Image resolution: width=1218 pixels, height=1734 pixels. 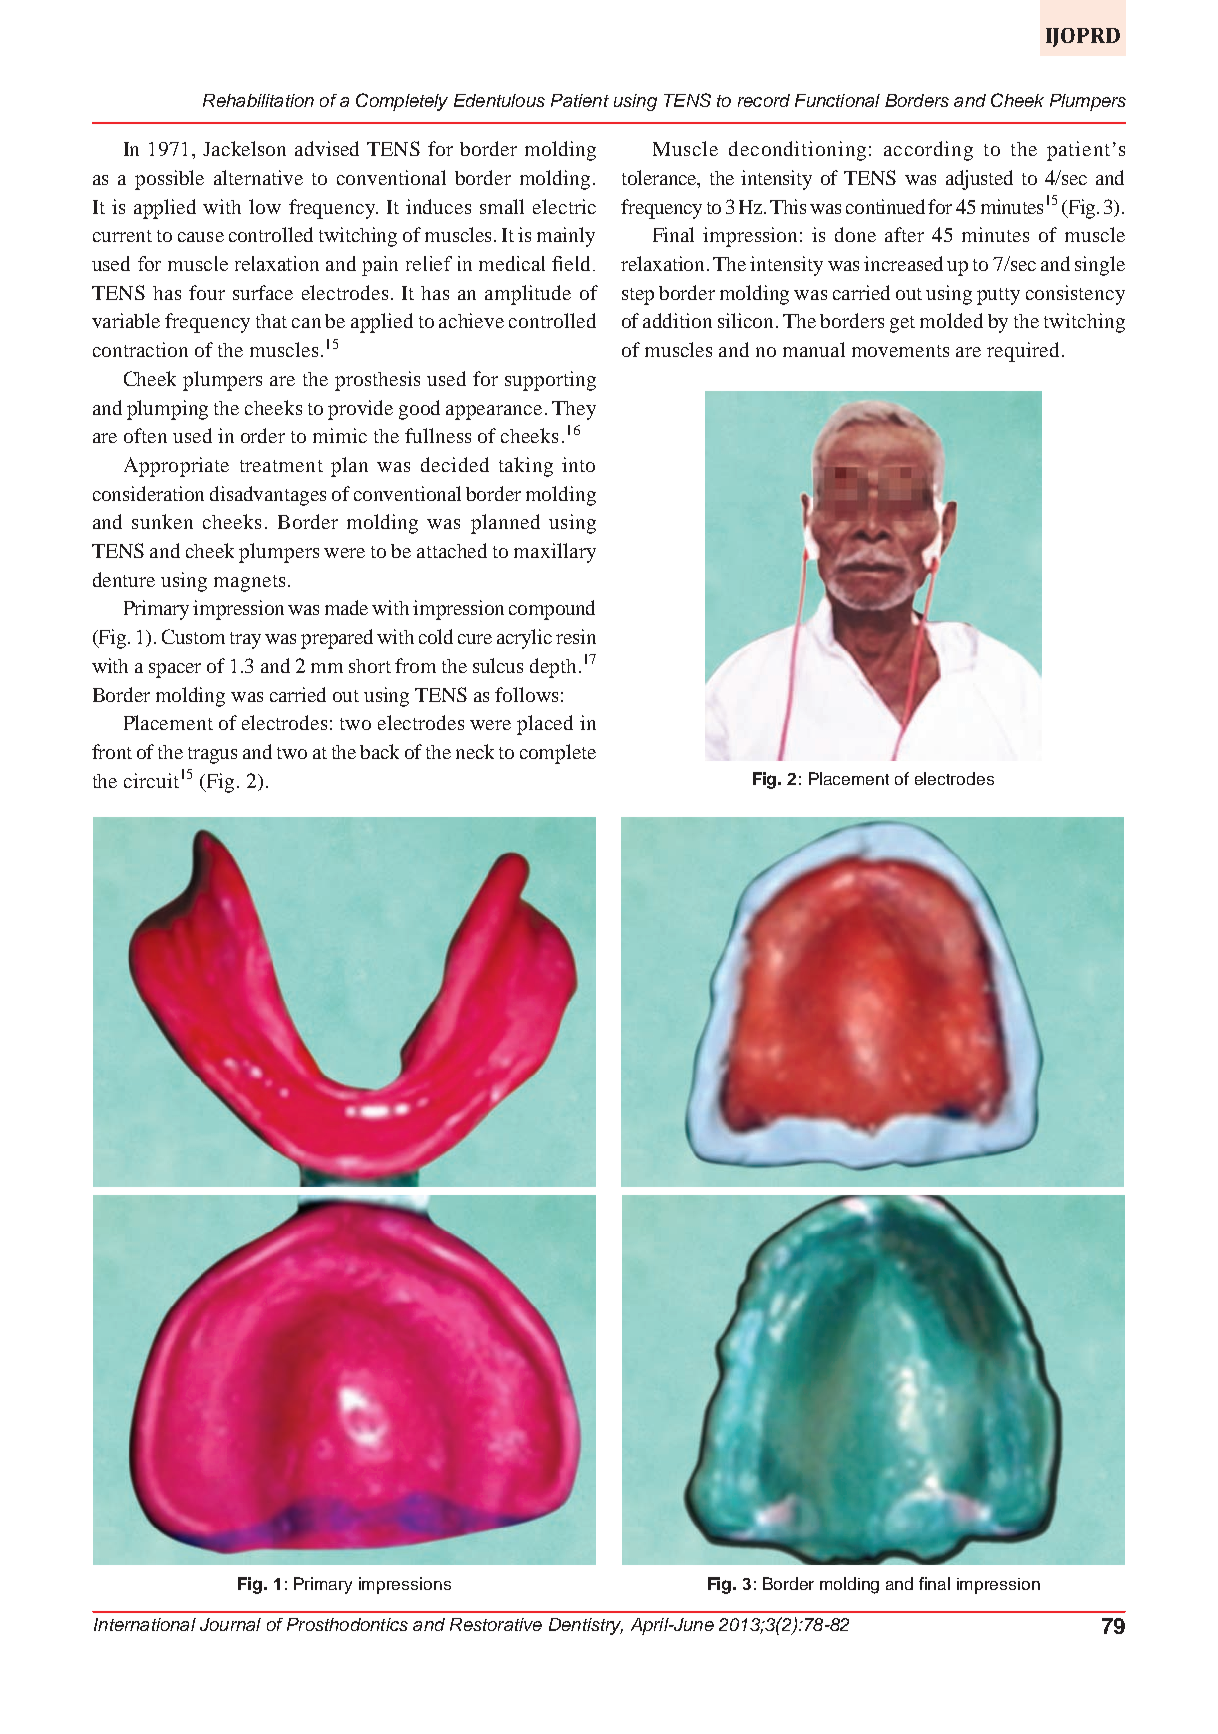 I want to click on alternative, so click(x=258, y=177).
